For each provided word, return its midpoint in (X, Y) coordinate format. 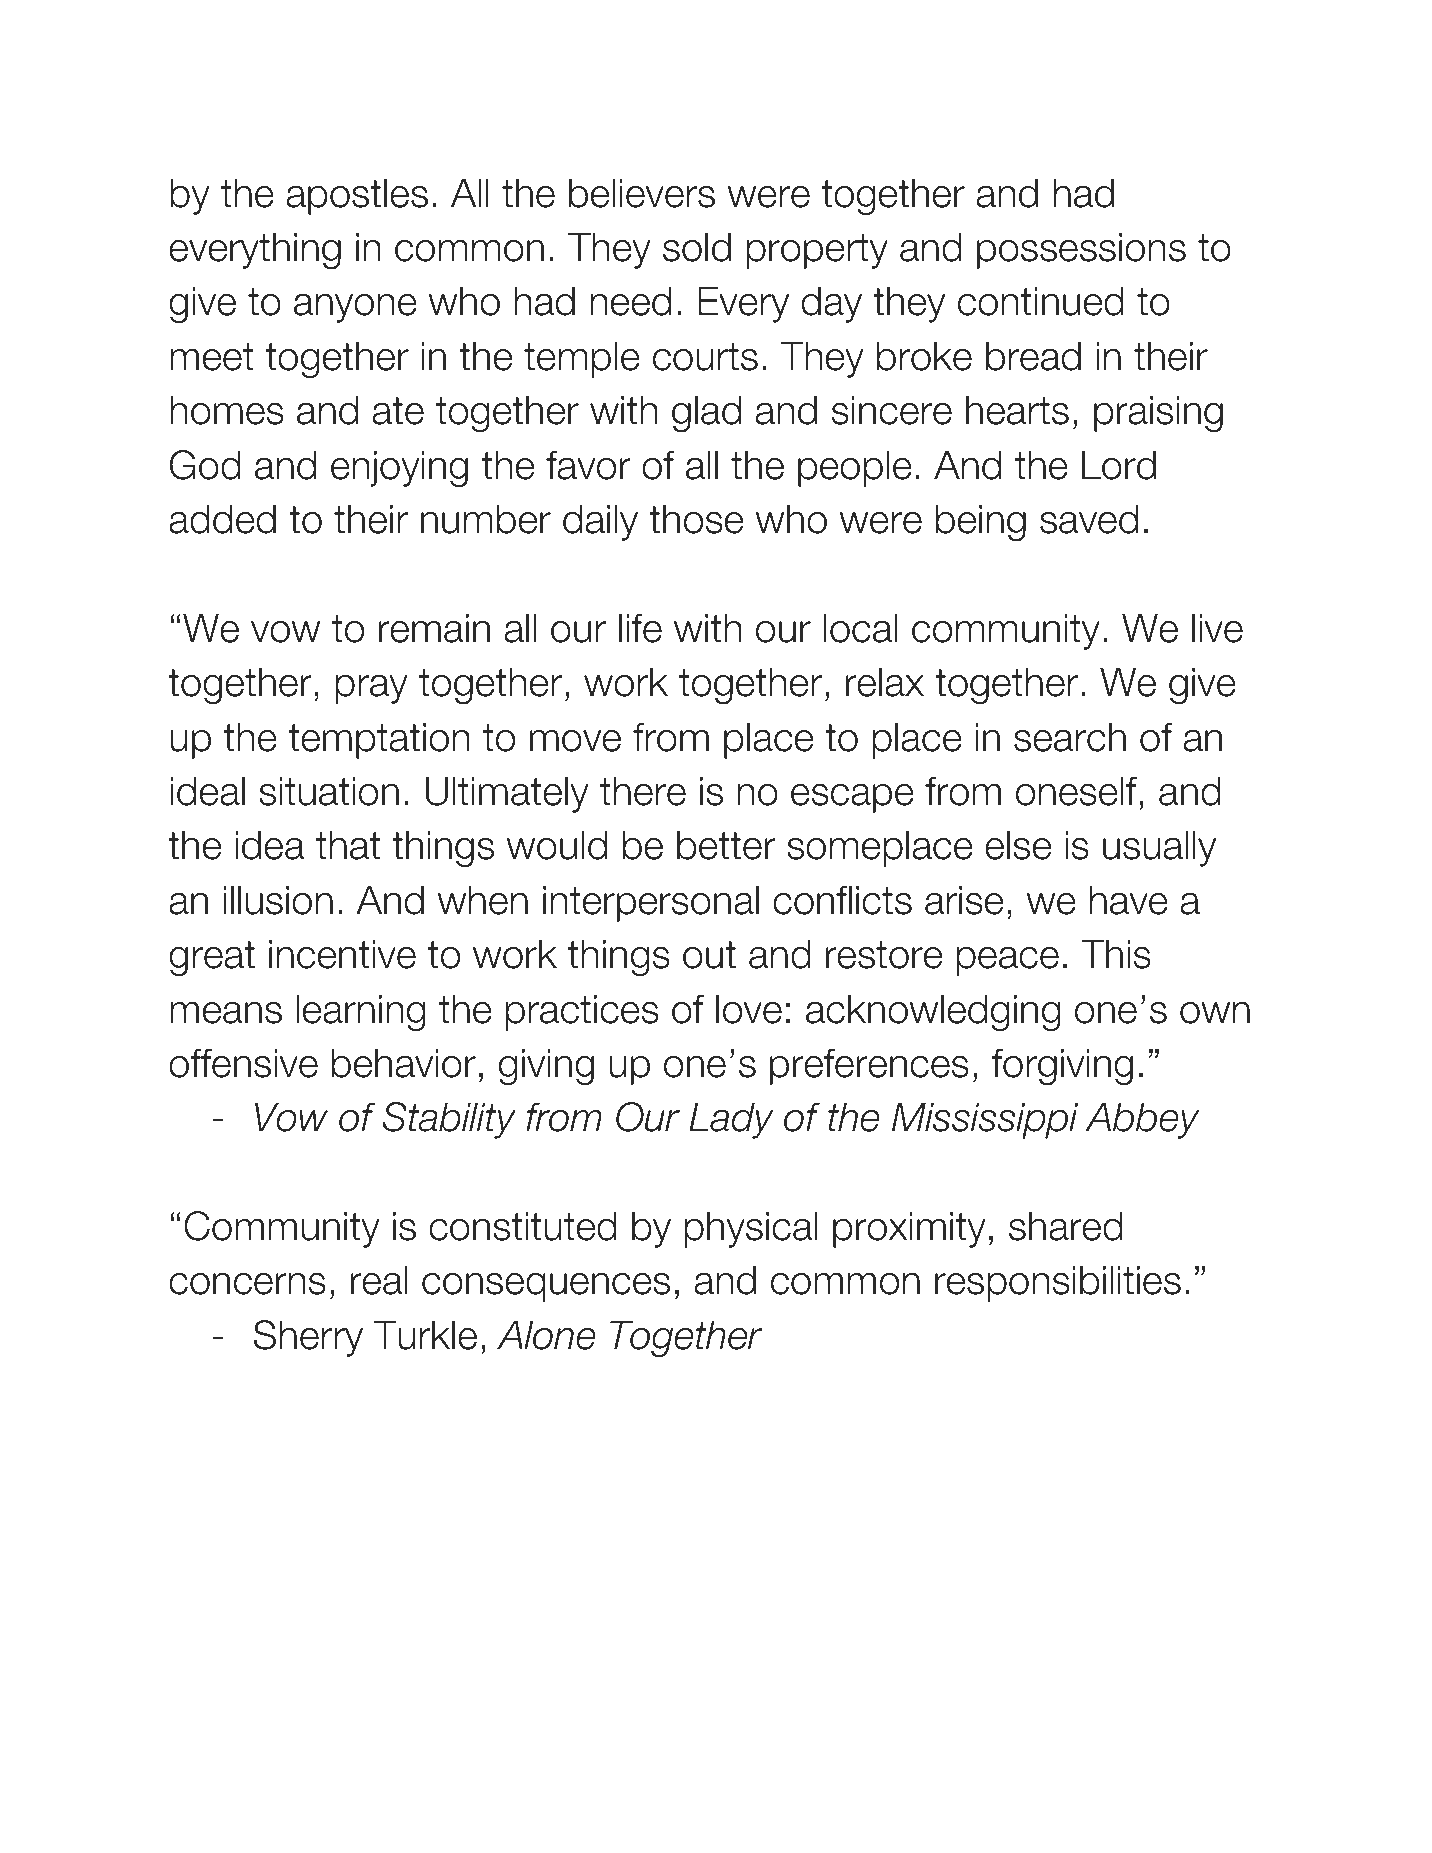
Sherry (308, 1338)
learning (361, 1012)
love (749, 1009)
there (643, 791)
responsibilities (1058, 1283)
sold (697, 247)
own (1215, 1013)
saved (1089, 519)
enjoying (399, 468)
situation (329, 791)
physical (751, 1229)
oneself (1076, 791)
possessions (1081, 250)
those (696, 519)
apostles (357, 196)
